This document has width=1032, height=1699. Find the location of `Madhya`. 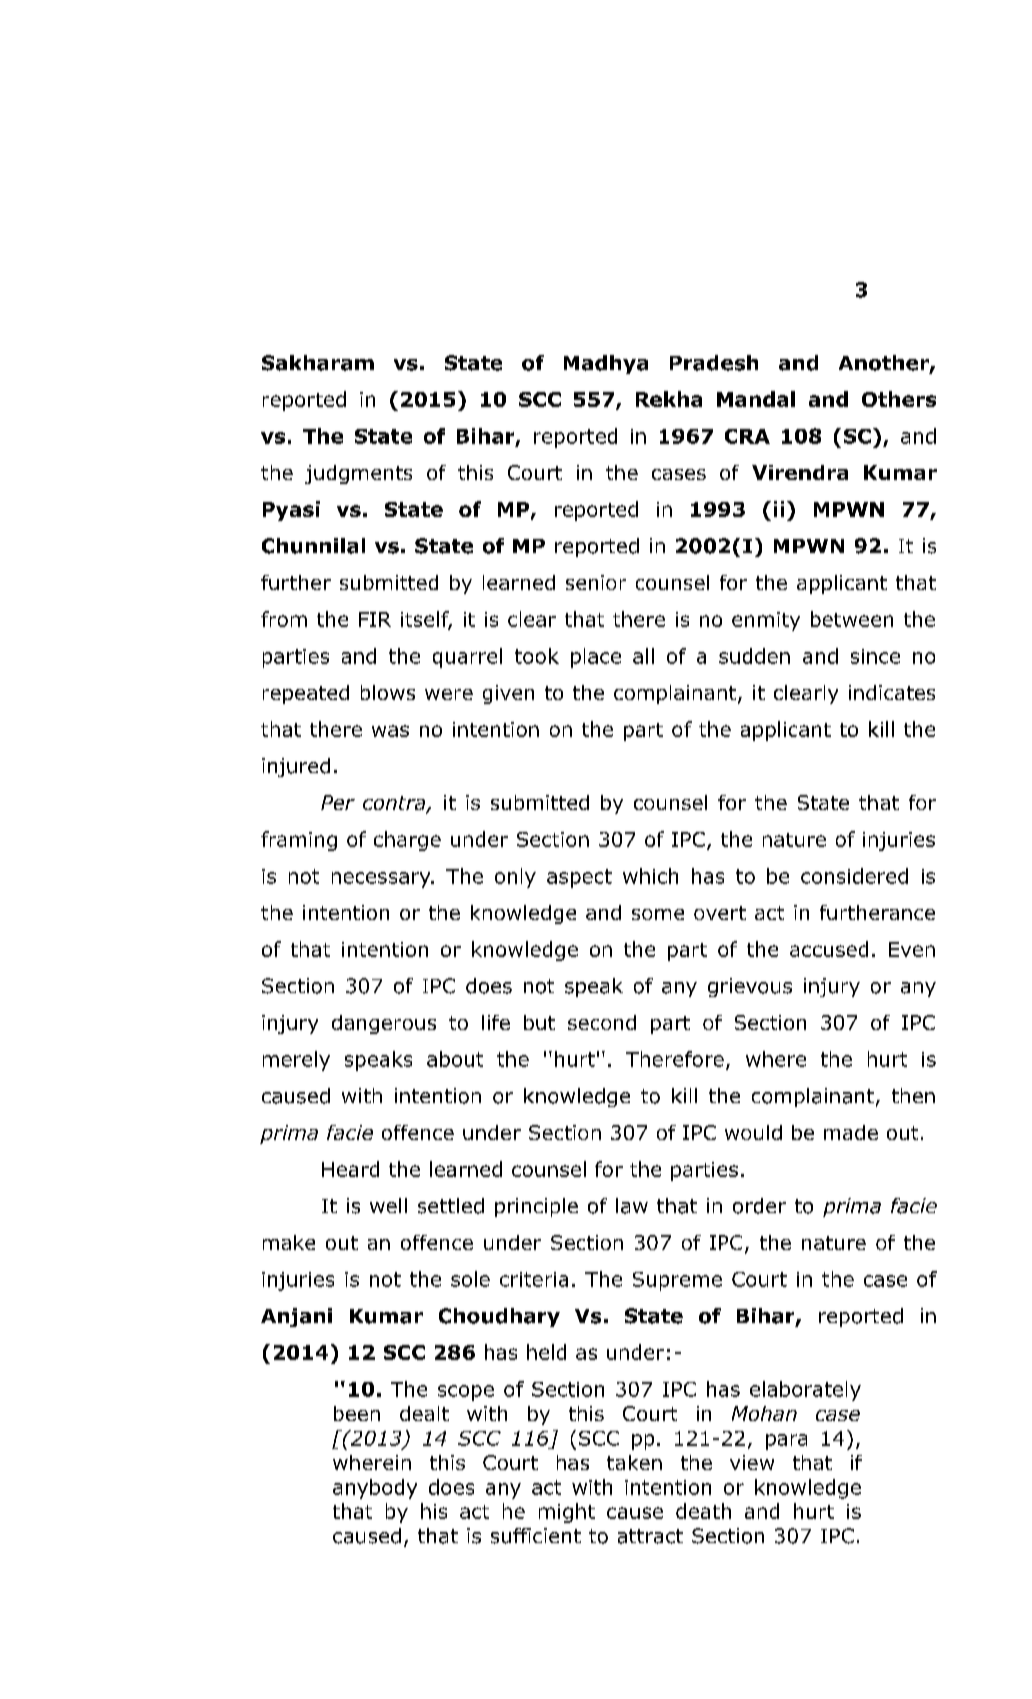

Madhya is located at coordinates (606, 364).
